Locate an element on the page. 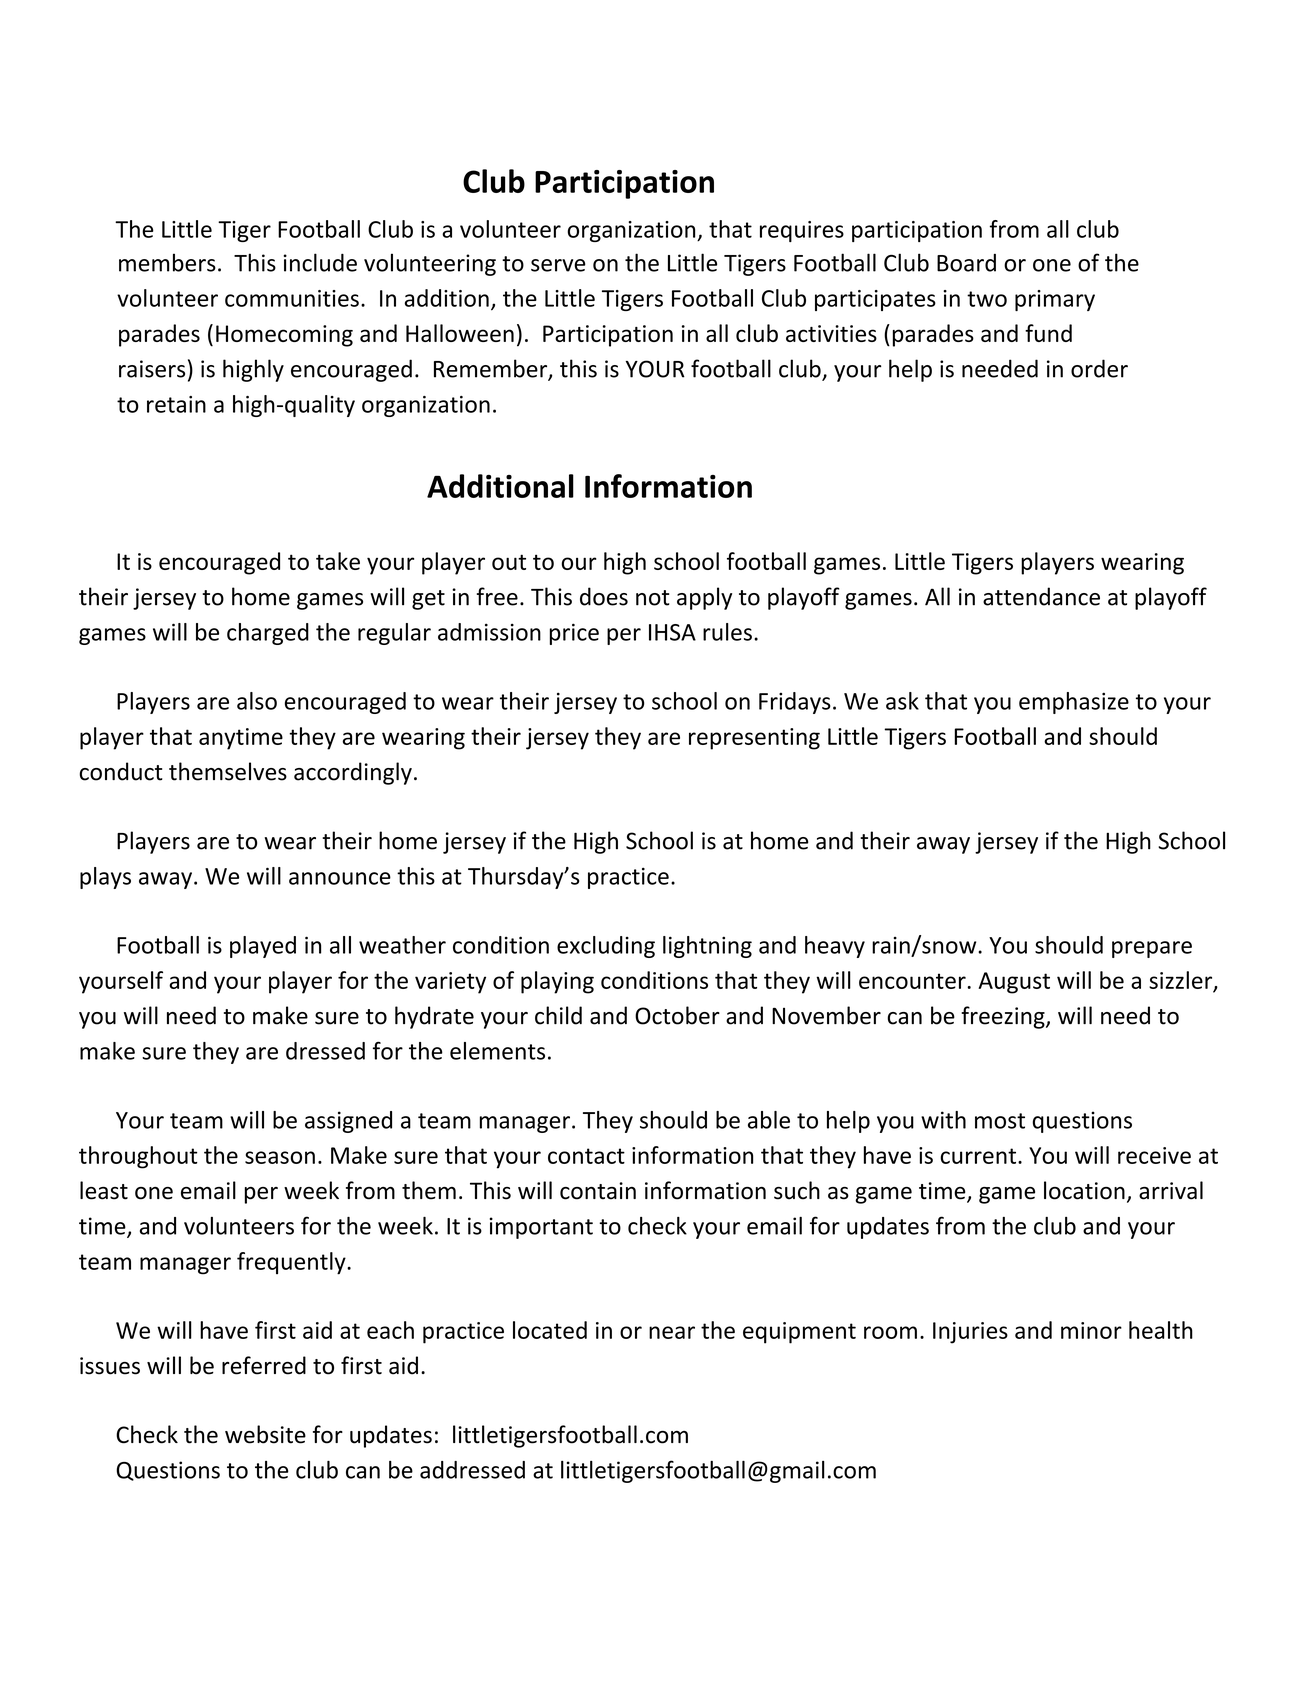 The image size is (1310, 1695). serve is located at coordinates (558, 265).
